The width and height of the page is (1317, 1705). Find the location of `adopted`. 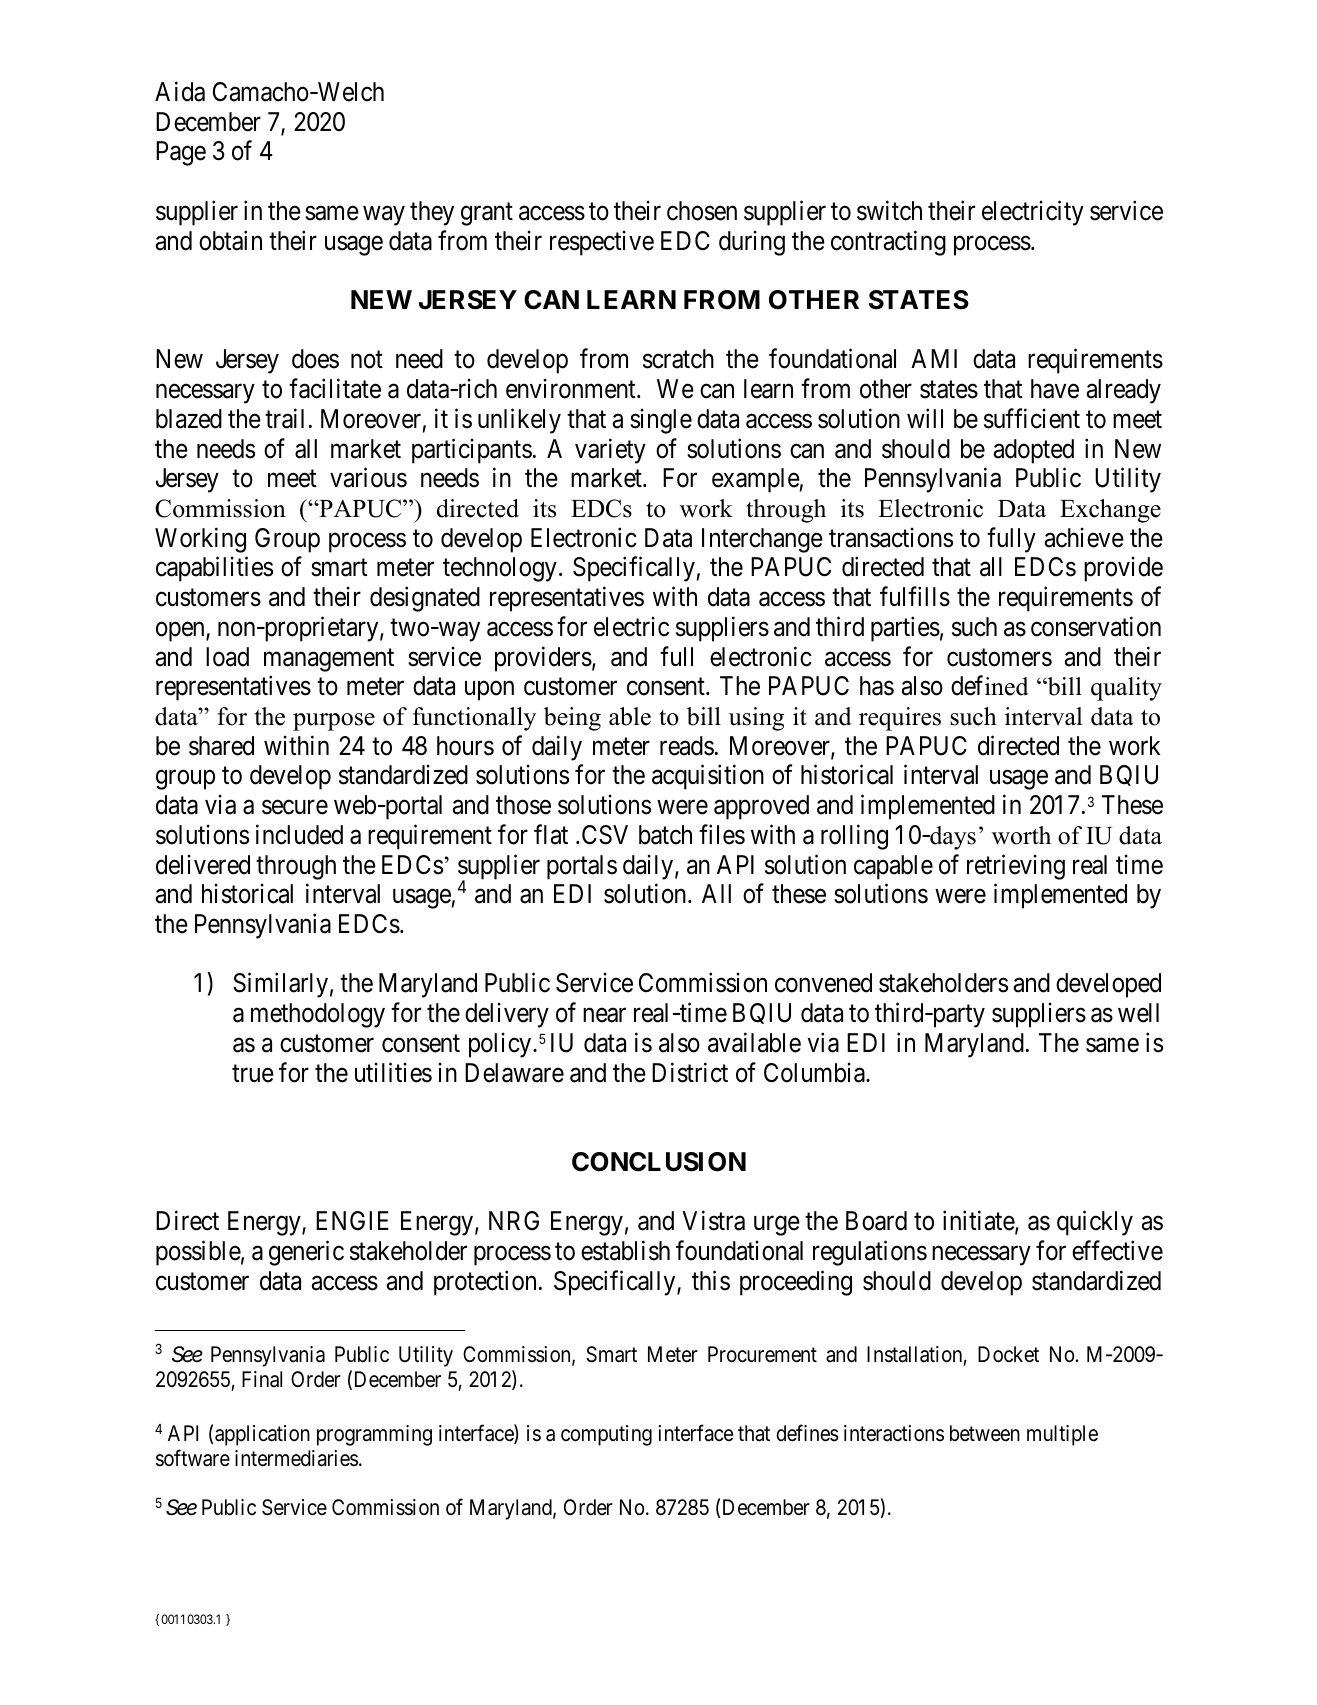

adopted is located at coordinates (1034, 451).
